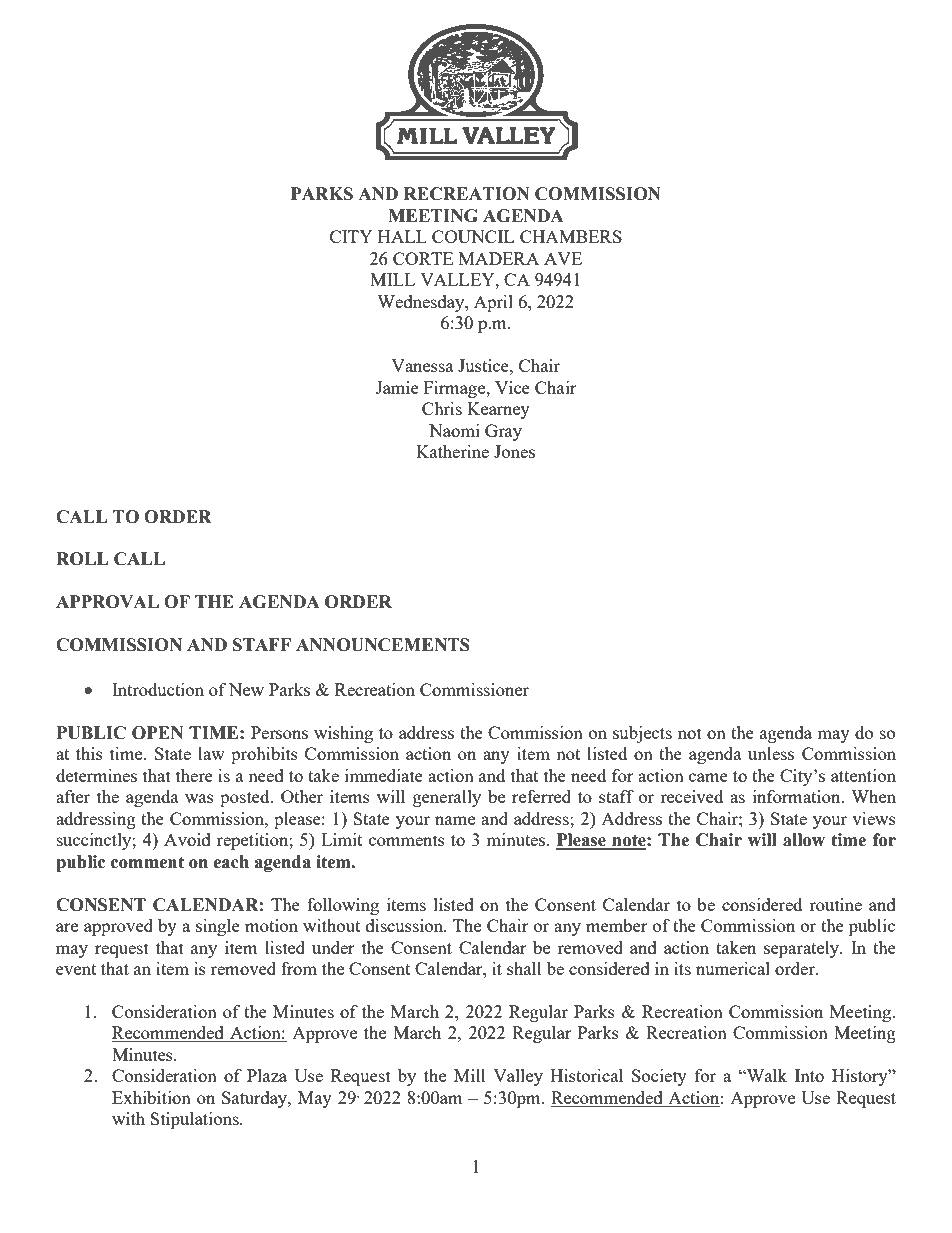 The height and width of the document is (1233, 952). What do you see at coordinates (454, 430) in the document?
I see `Naomi` at bounding box center [454, 430].
